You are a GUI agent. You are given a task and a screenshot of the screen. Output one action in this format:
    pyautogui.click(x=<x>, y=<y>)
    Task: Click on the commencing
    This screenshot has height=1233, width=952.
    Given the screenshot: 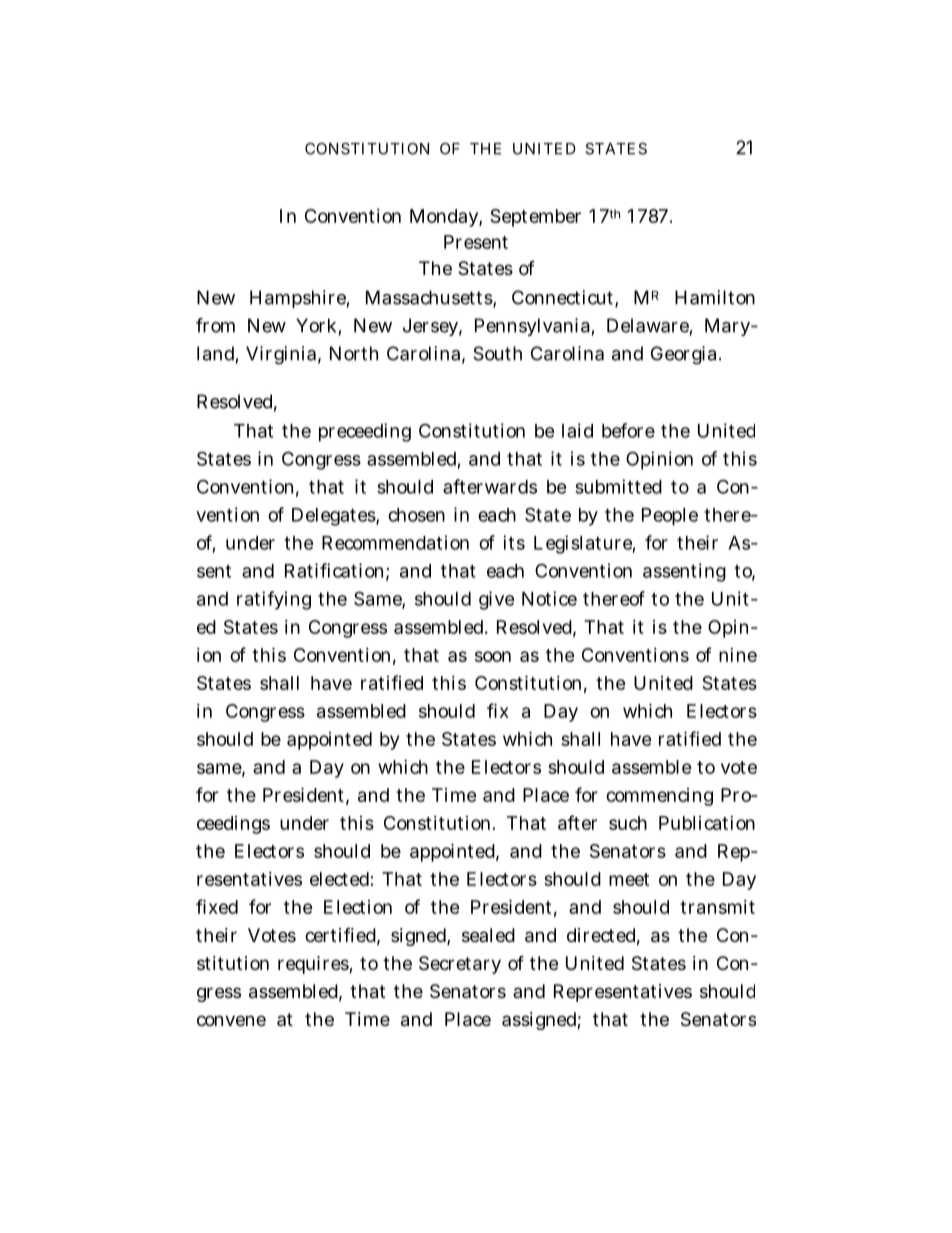 What is the action you would take?
    pyautogui.click(x=659, y=797)
